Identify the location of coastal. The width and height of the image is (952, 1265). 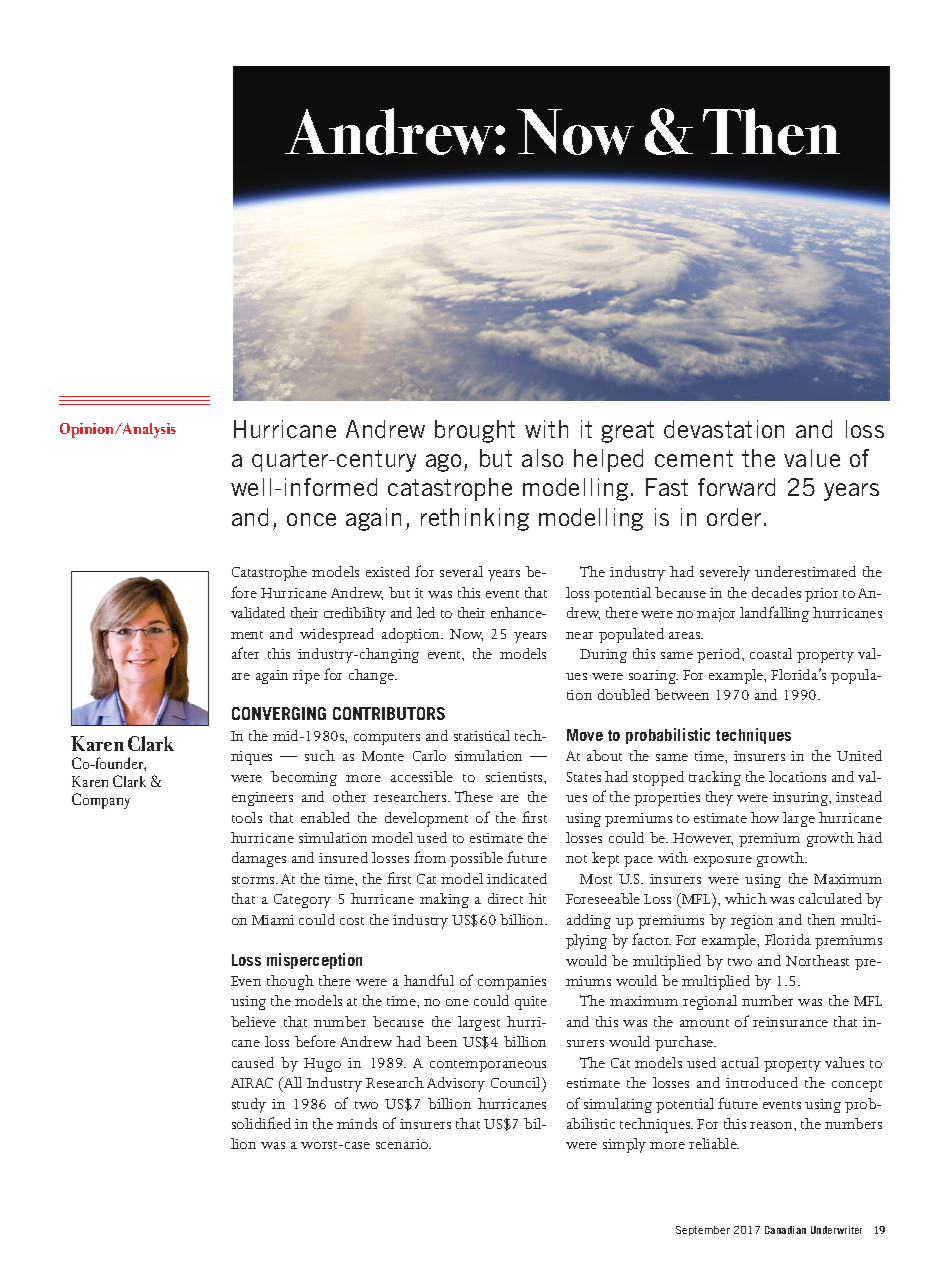
(771, 653).
